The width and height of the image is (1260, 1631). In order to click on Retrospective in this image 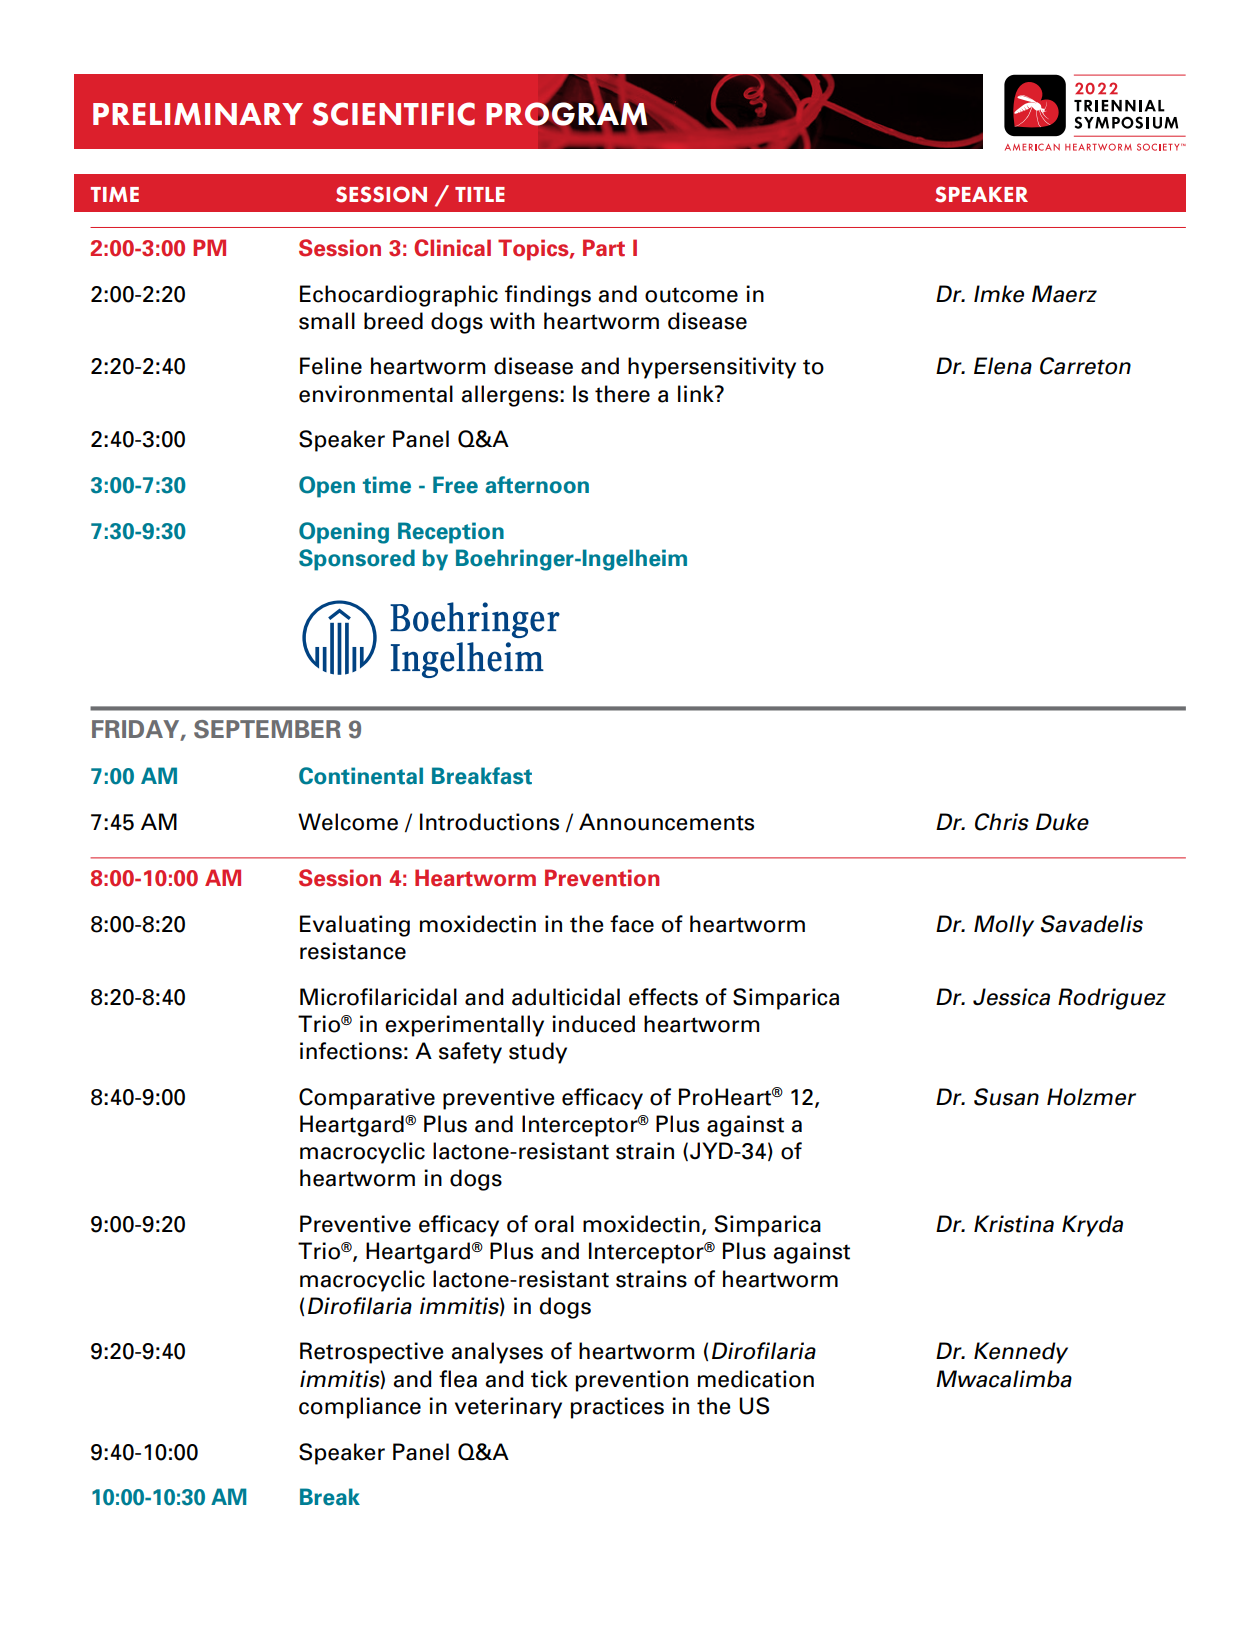, I will do `click(372, 1353)`.
